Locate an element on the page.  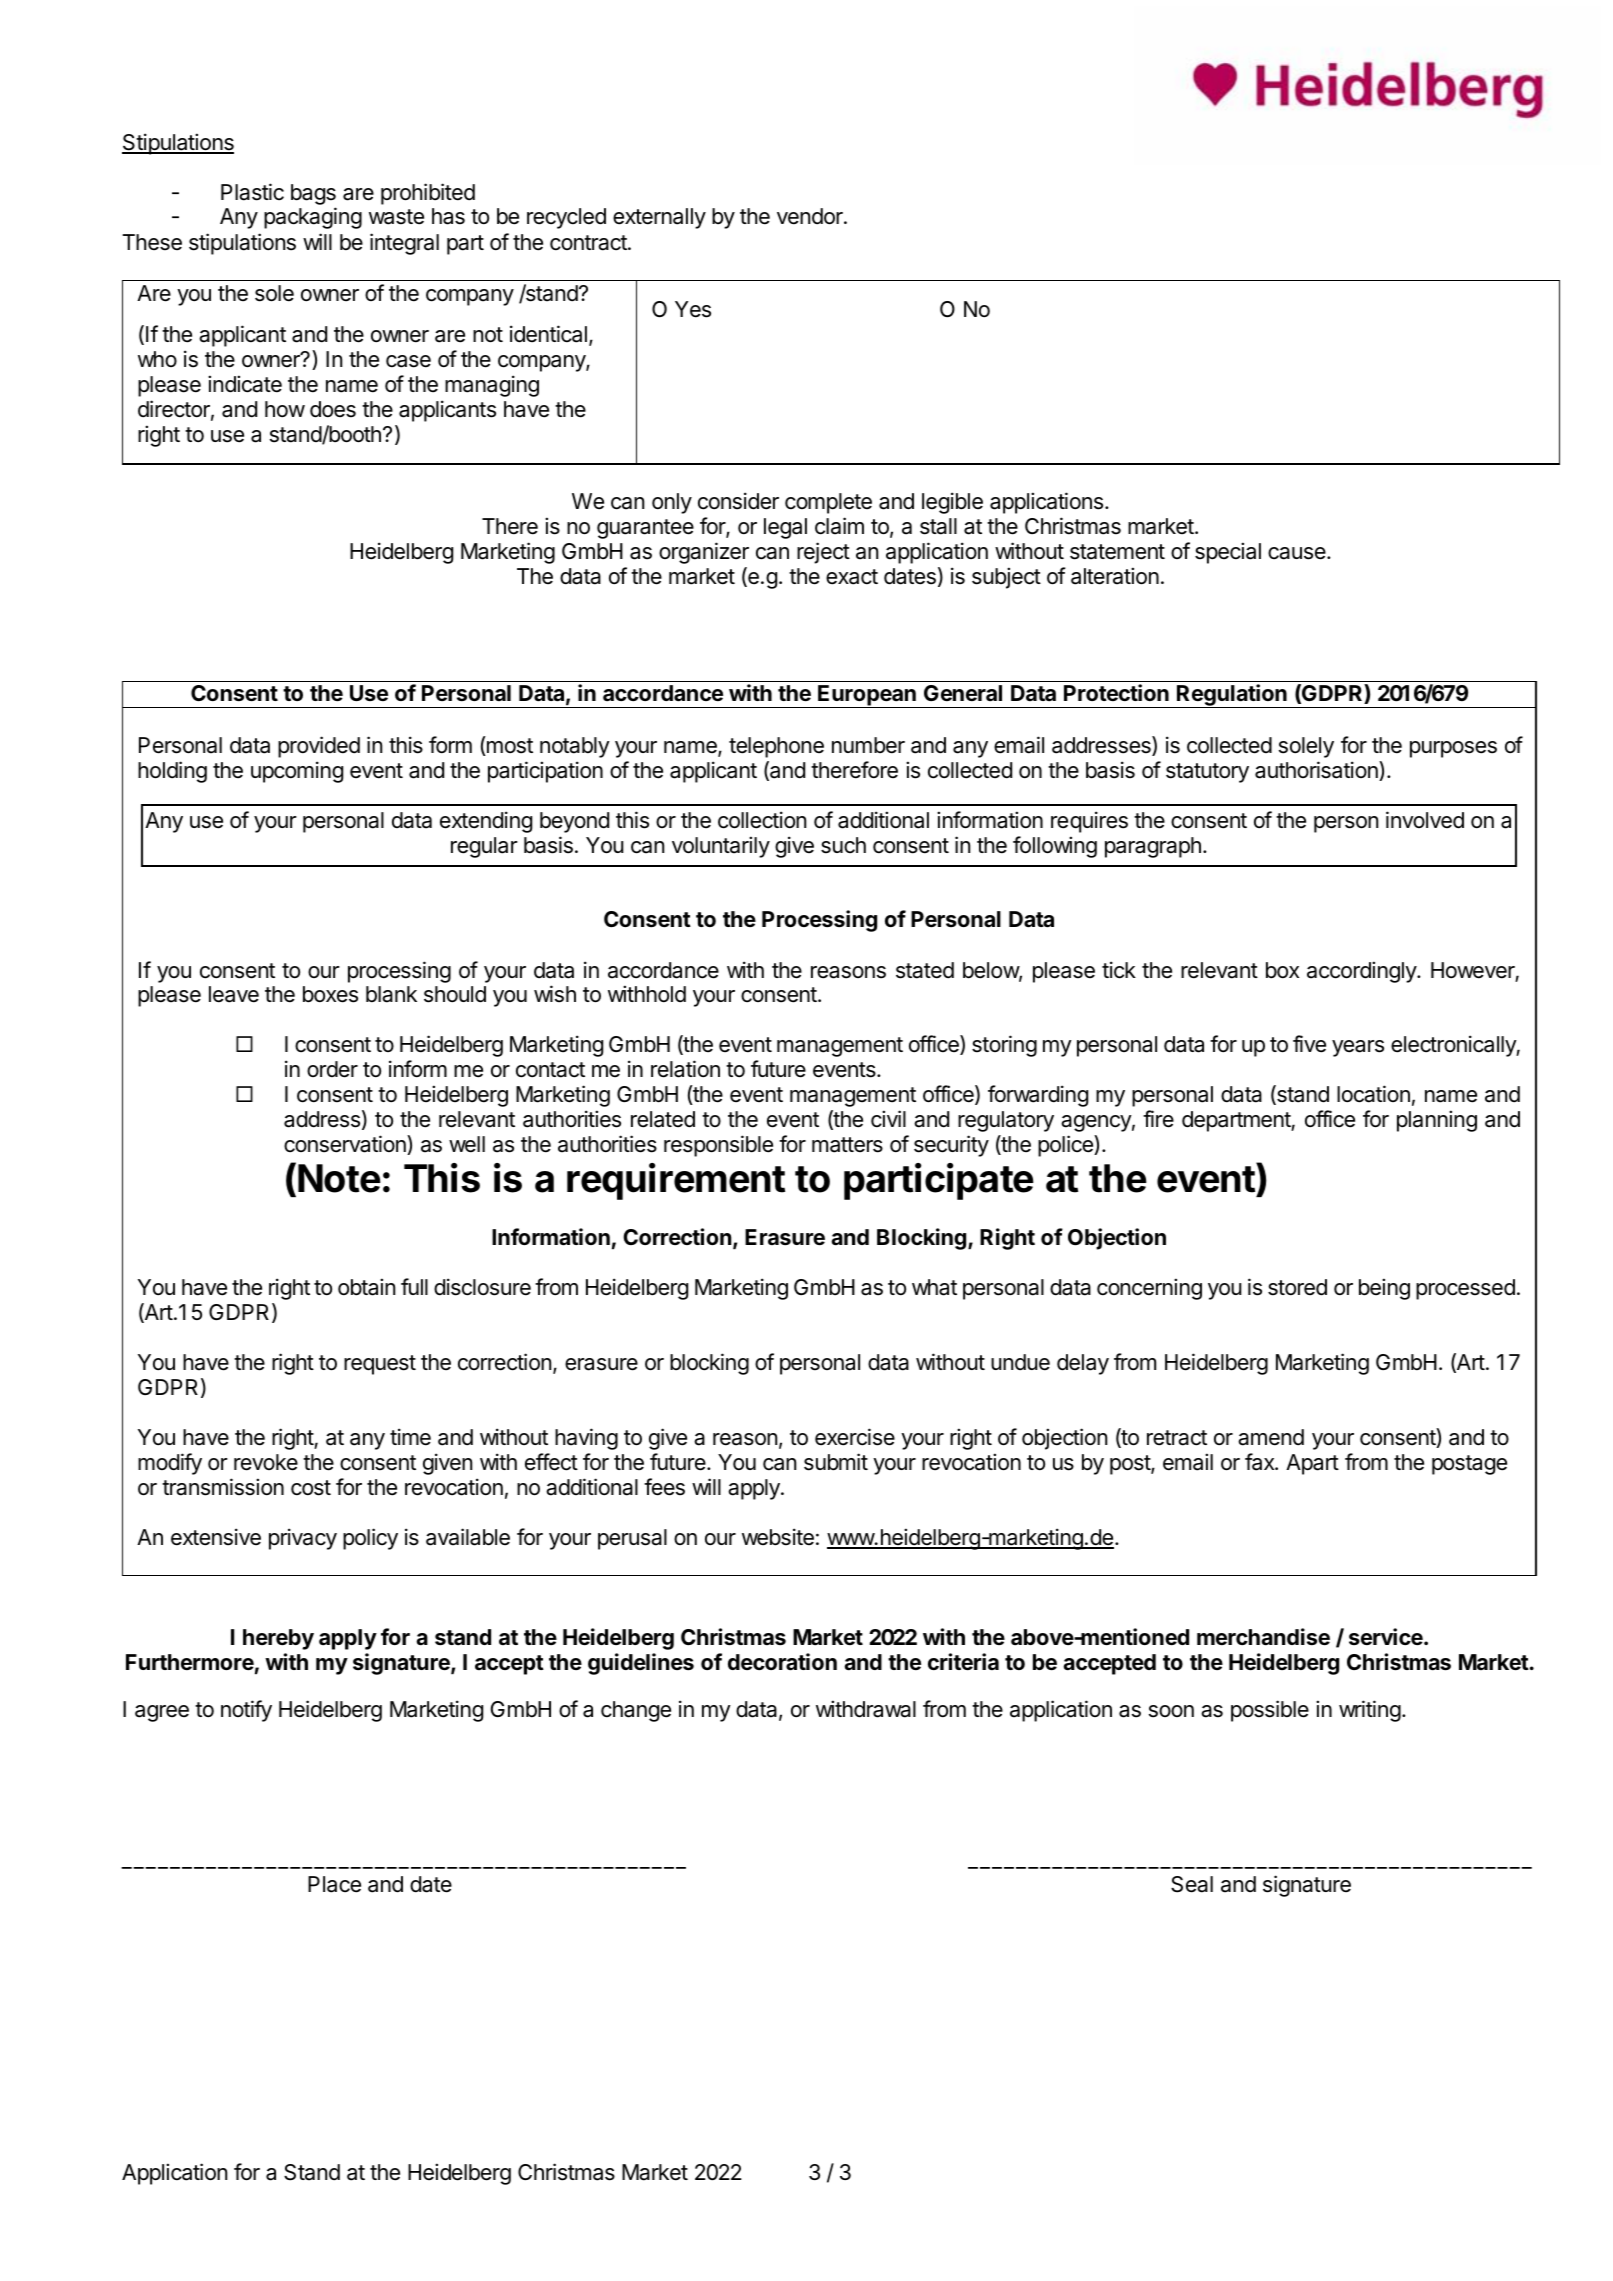
reject is located at coordinates (823, 553).
